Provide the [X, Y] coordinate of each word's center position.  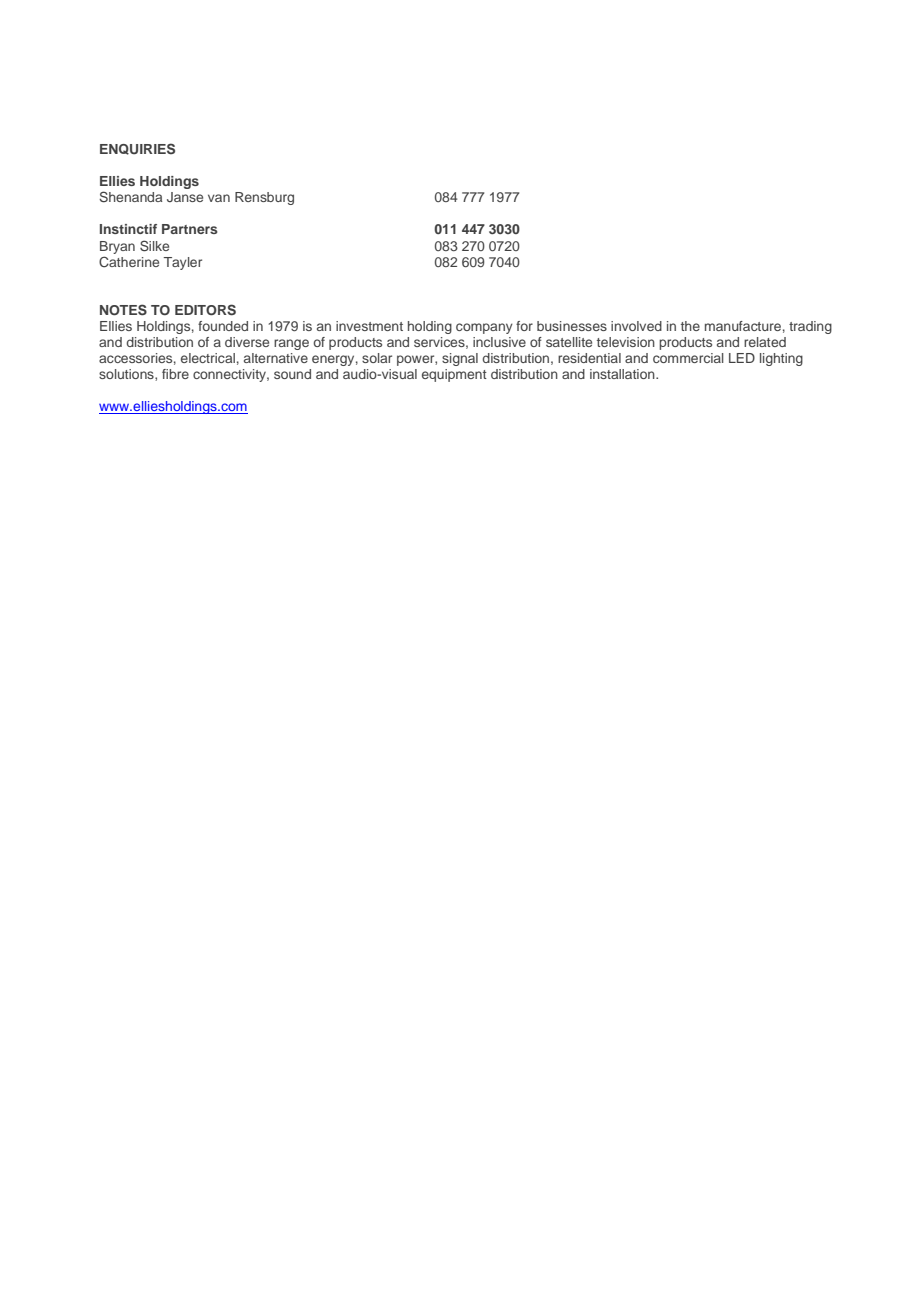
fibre [175, 374]
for [524, 326]
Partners [190, 229]
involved [636, 326]
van [219, 198]
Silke [154, 246]
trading [810, 327]
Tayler [183, 263]
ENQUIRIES [137, 149]
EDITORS [205, 310]
